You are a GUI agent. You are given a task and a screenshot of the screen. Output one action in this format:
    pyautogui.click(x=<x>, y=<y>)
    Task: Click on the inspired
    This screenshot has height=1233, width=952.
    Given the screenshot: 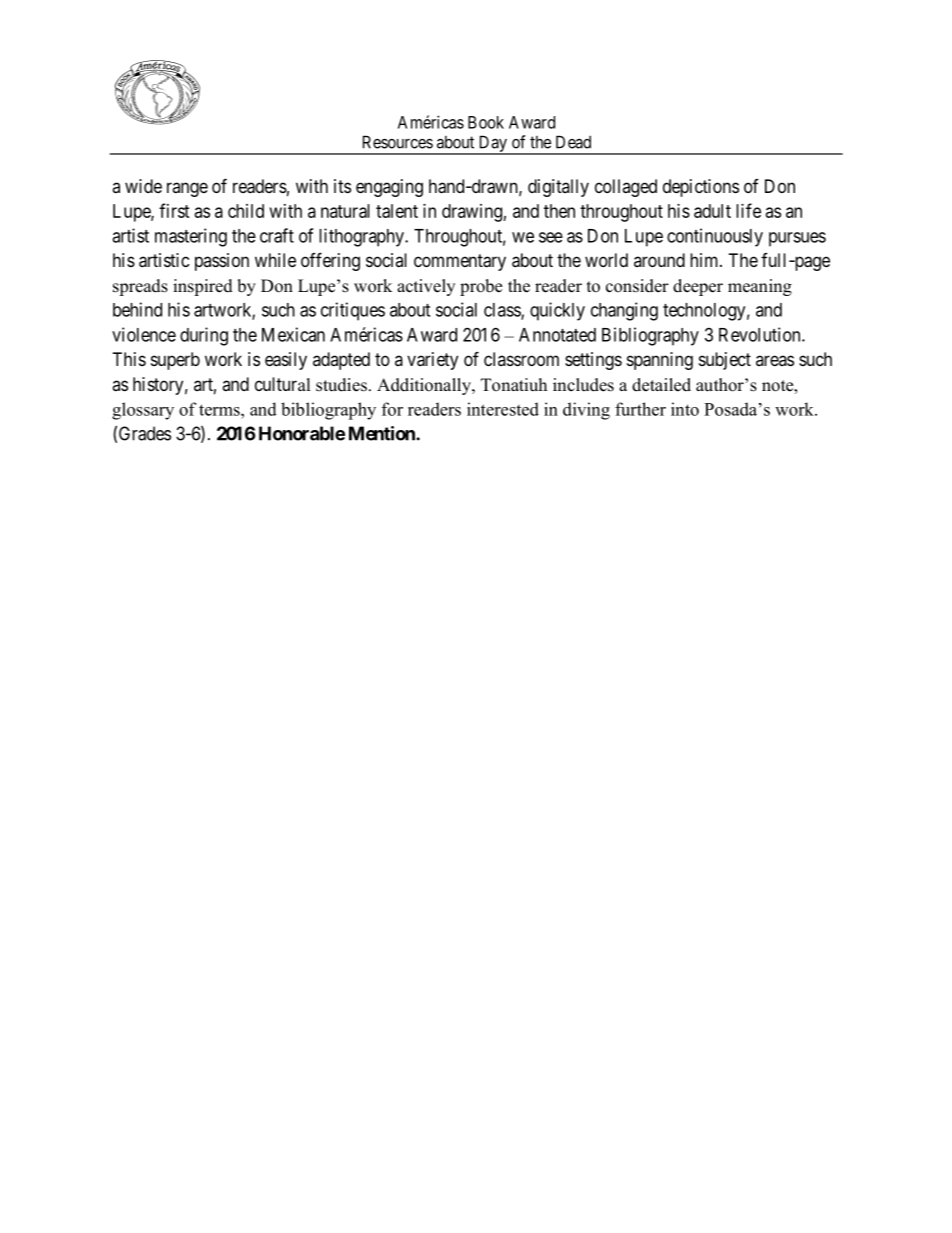 What is the action you would take?
    pyautogui.click(x=203, y=287)
